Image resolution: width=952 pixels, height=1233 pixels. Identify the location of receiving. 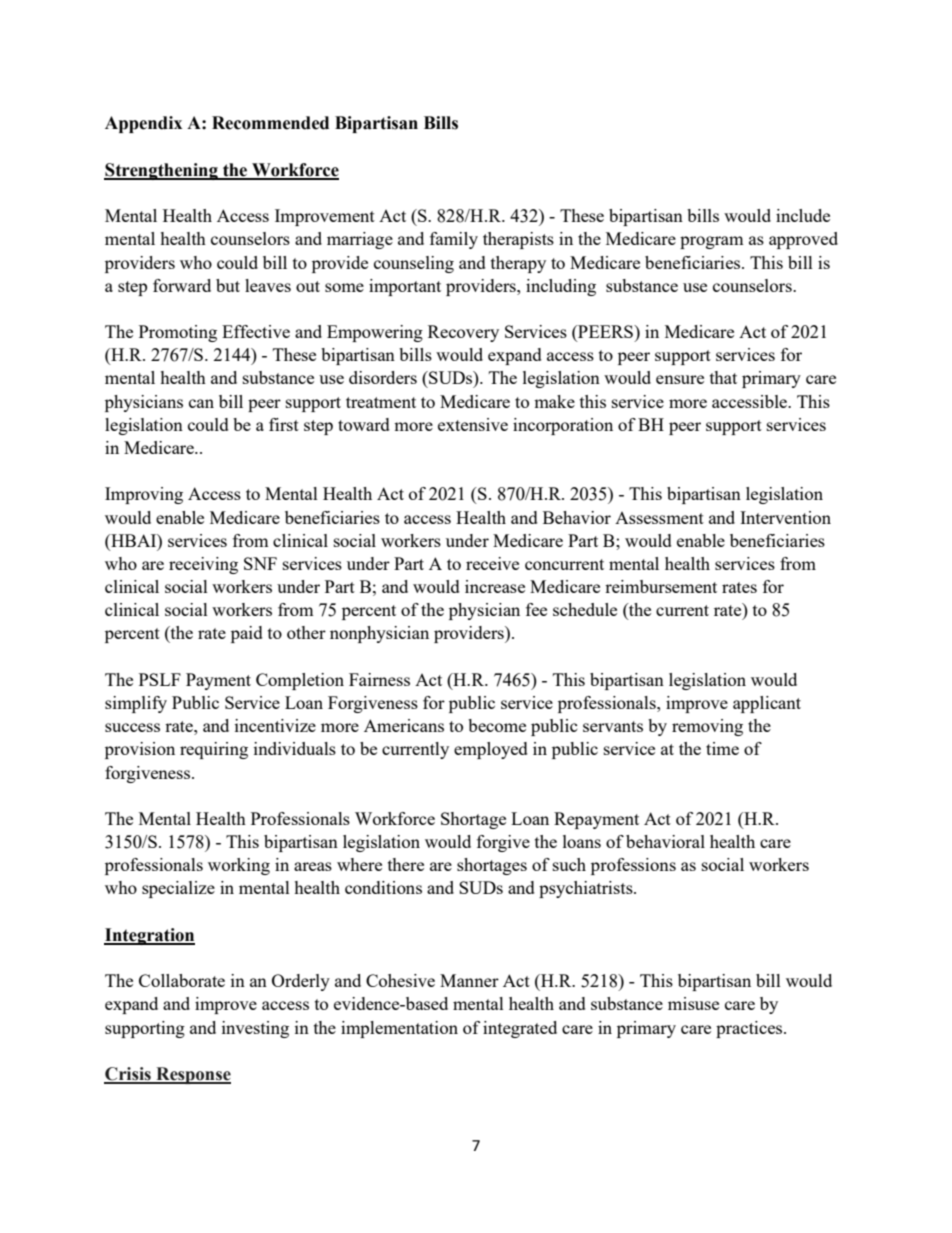
(203, 565).
